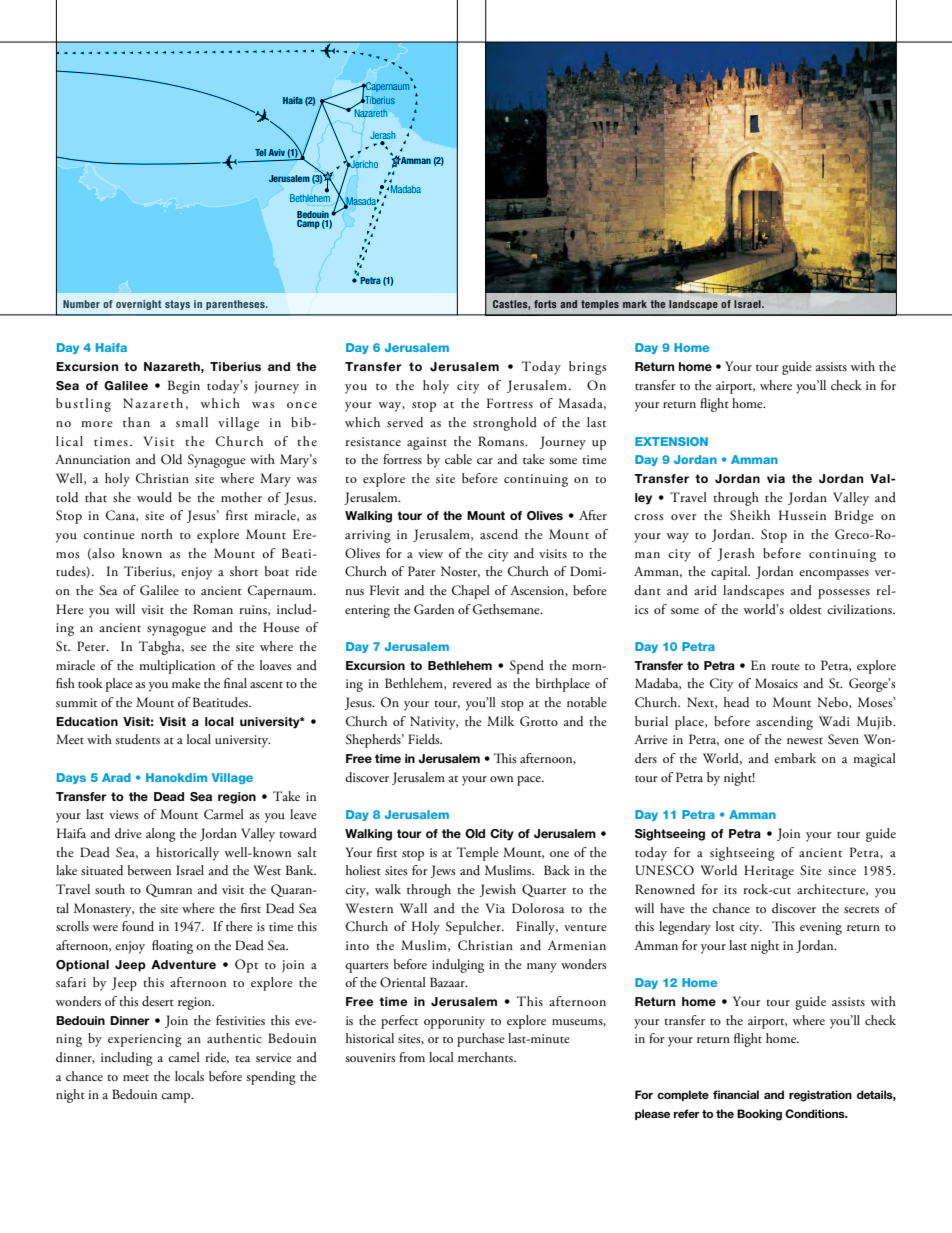  Describe the element at coordinates (149, 870) in the screenshot. I see `between` at that location.
